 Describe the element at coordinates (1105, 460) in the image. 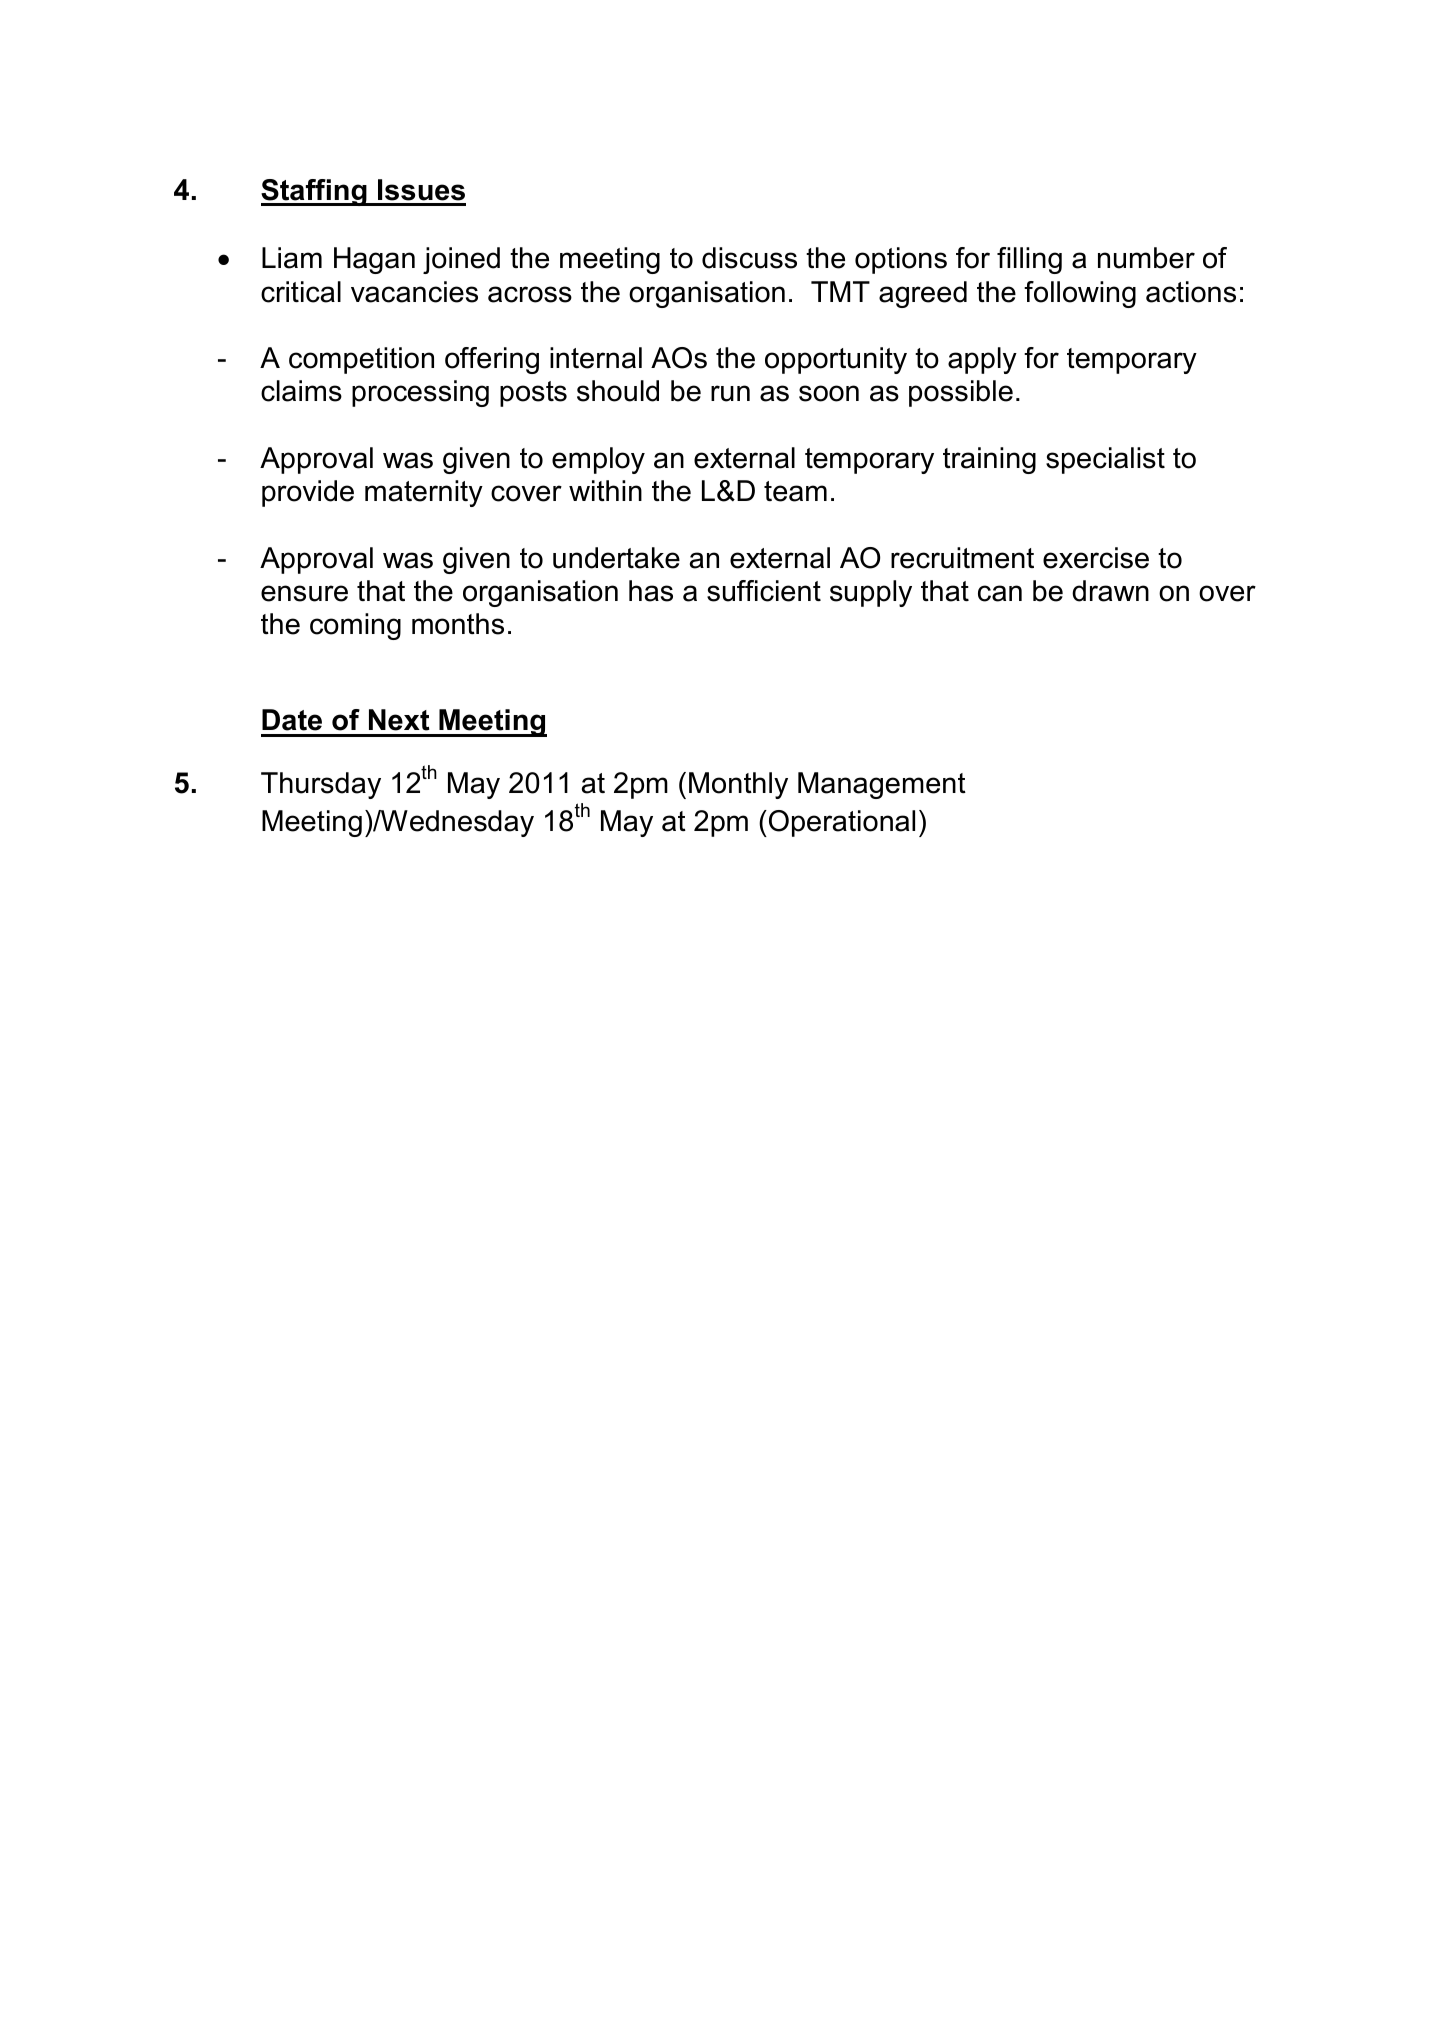

I see `specialist` at that location.
